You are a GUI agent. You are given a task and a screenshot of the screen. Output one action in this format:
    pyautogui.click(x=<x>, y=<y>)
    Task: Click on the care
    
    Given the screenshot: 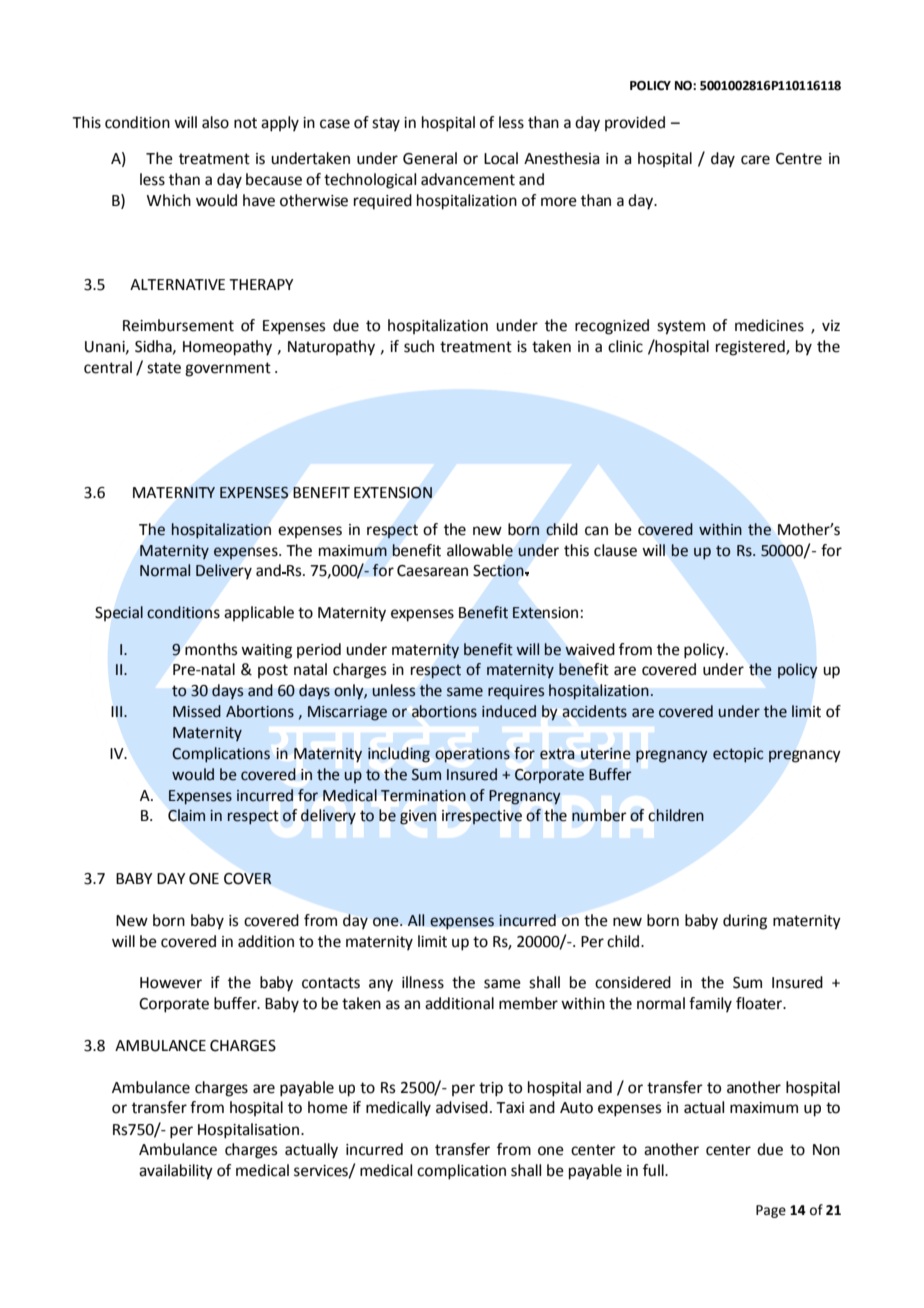 What is the action you would take?
    pyautogui.click(x=755, y=160)
